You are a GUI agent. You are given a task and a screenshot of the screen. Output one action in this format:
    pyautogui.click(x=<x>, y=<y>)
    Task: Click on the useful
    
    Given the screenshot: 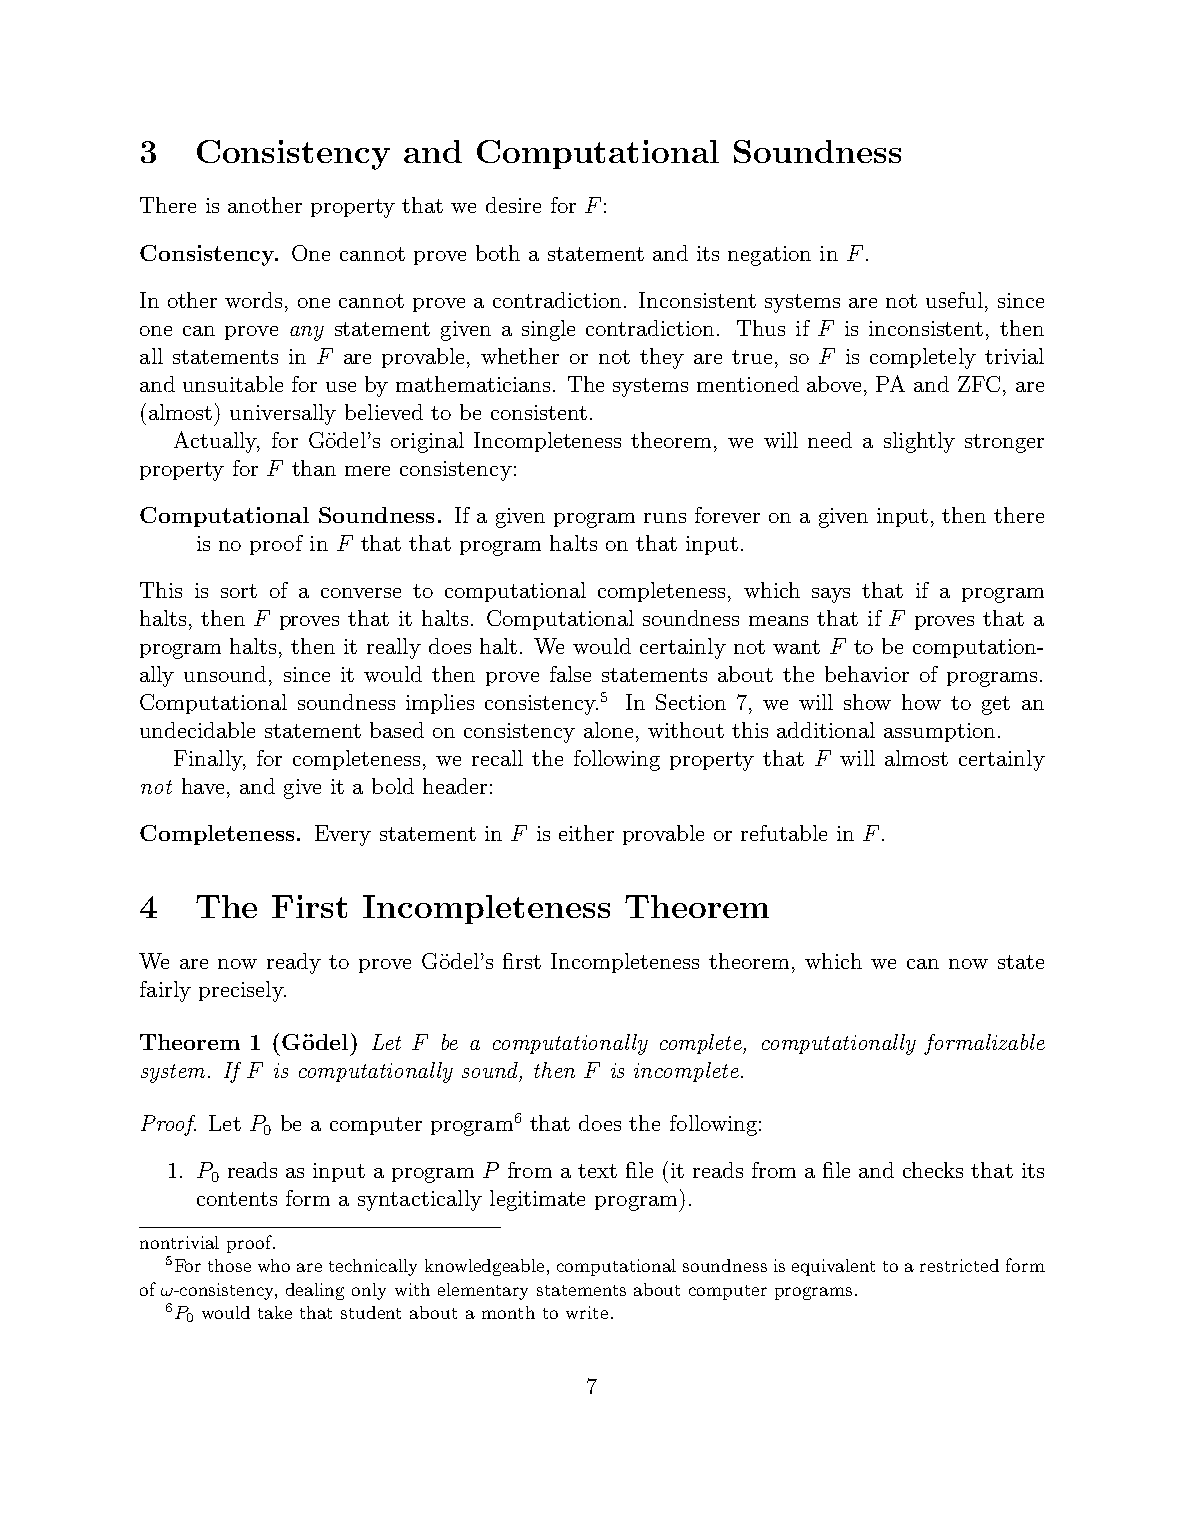 What is the action you would take?
    pyautogui.click(x=954, y=300)
